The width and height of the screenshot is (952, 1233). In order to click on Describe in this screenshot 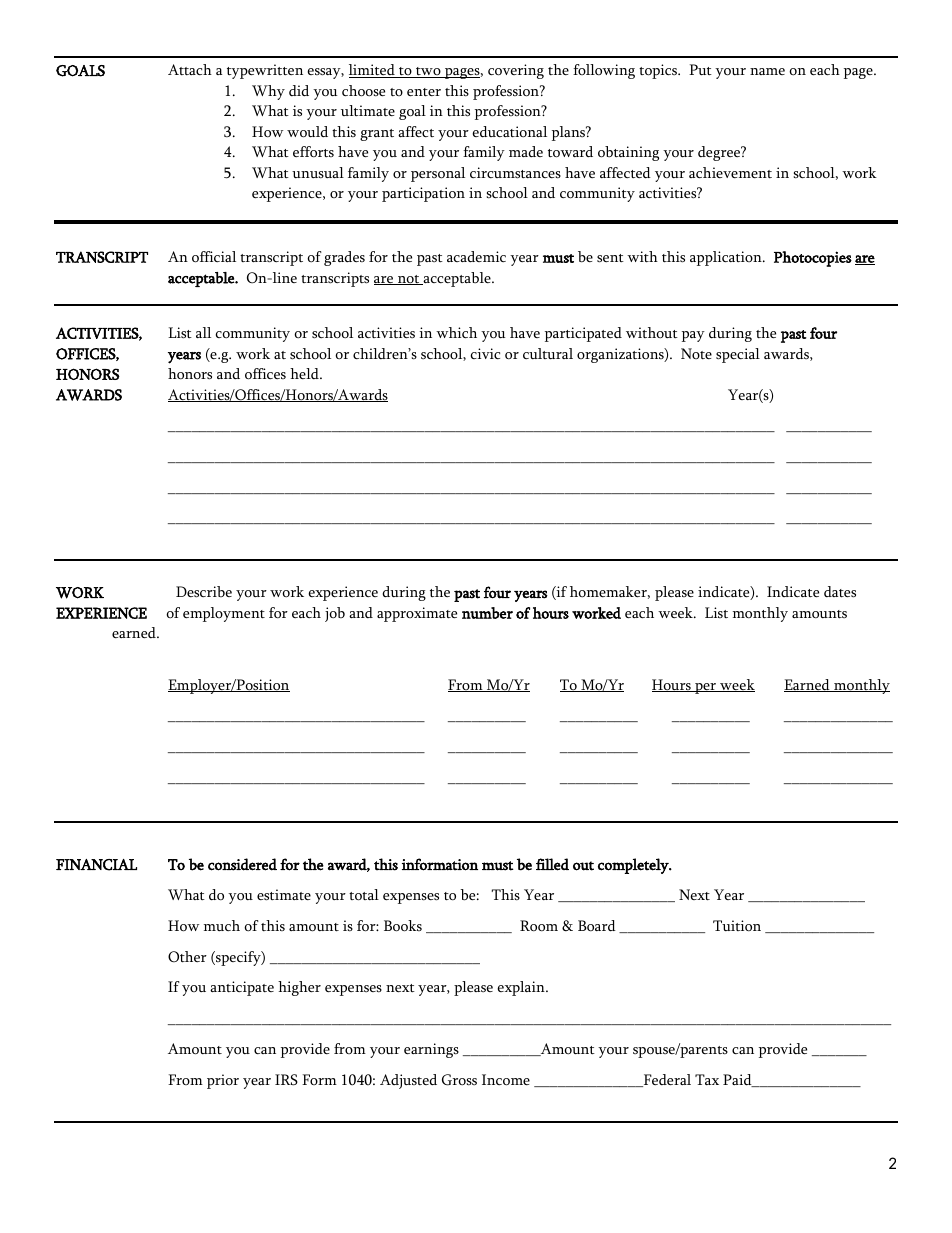, I will do `click(204, 592)`.
